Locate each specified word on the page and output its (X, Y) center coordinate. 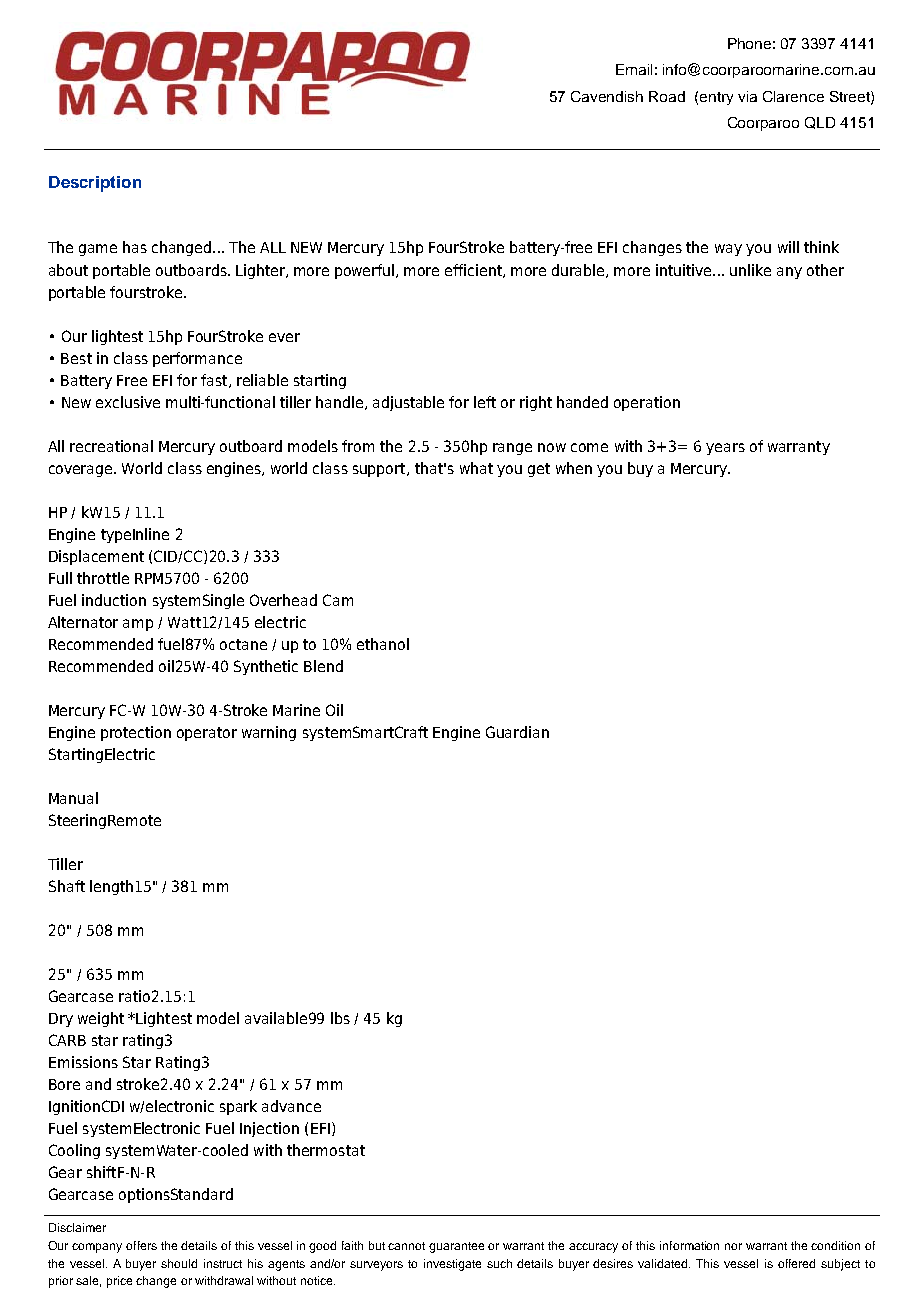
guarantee (456, 1247)
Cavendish (607, 96)
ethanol (383, 644)
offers (141, 1245)
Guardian (517, 732)
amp (138, 625)
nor (733, 1246)
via (747, 96)
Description (95, 184)
